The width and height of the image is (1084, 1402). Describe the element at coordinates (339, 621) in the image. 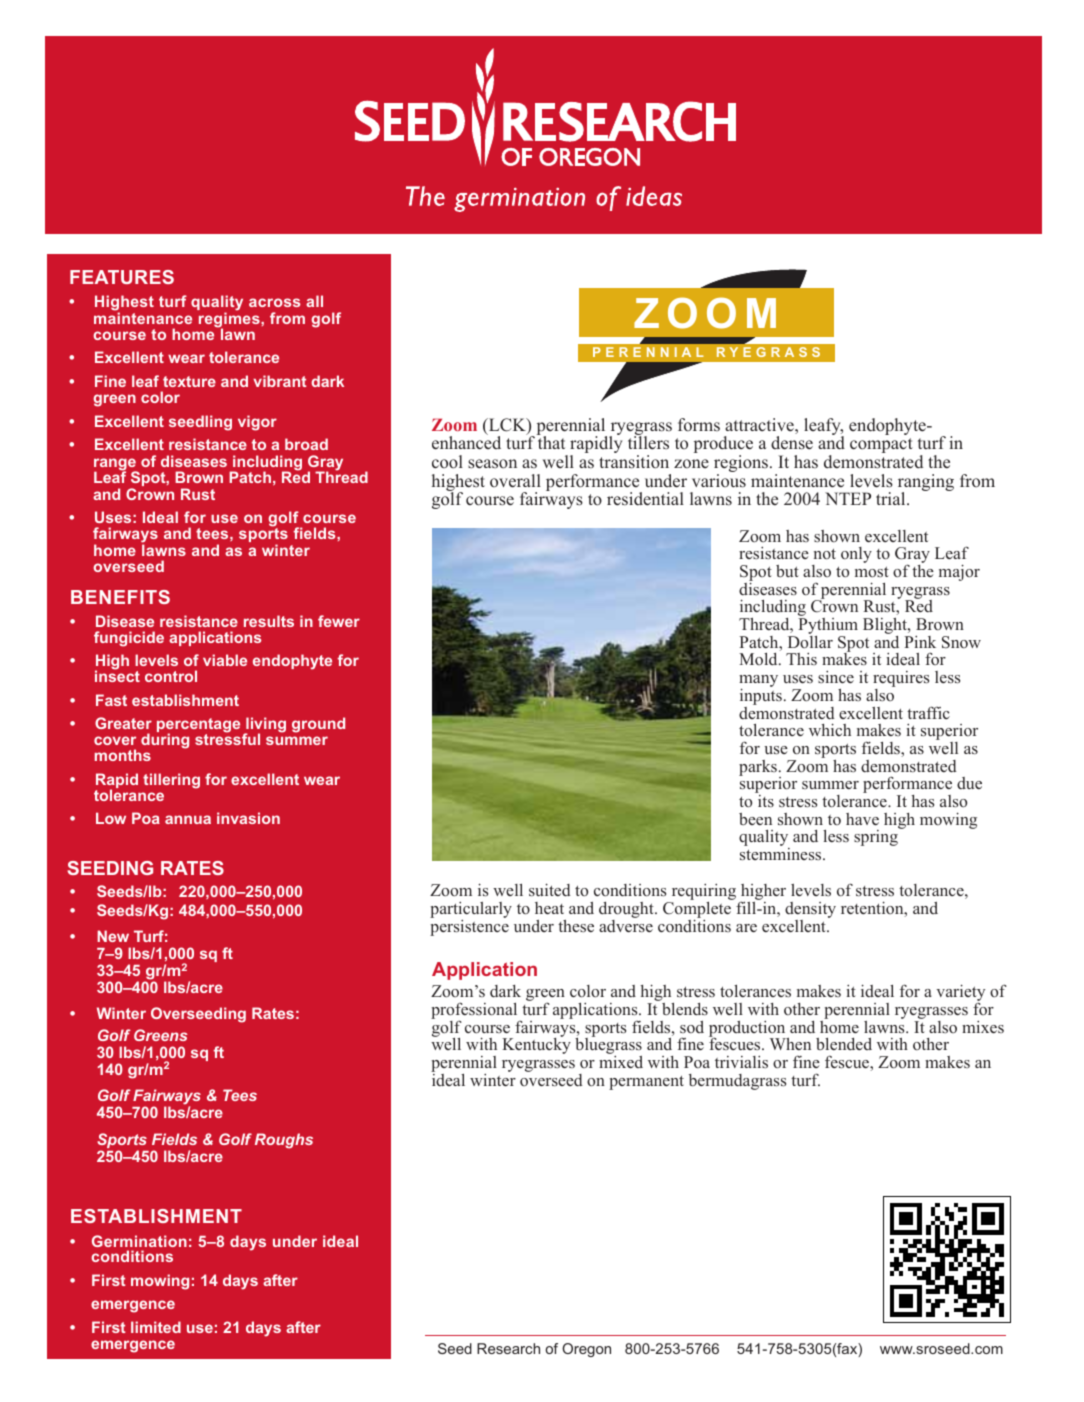

I see `fewer` at that location.
